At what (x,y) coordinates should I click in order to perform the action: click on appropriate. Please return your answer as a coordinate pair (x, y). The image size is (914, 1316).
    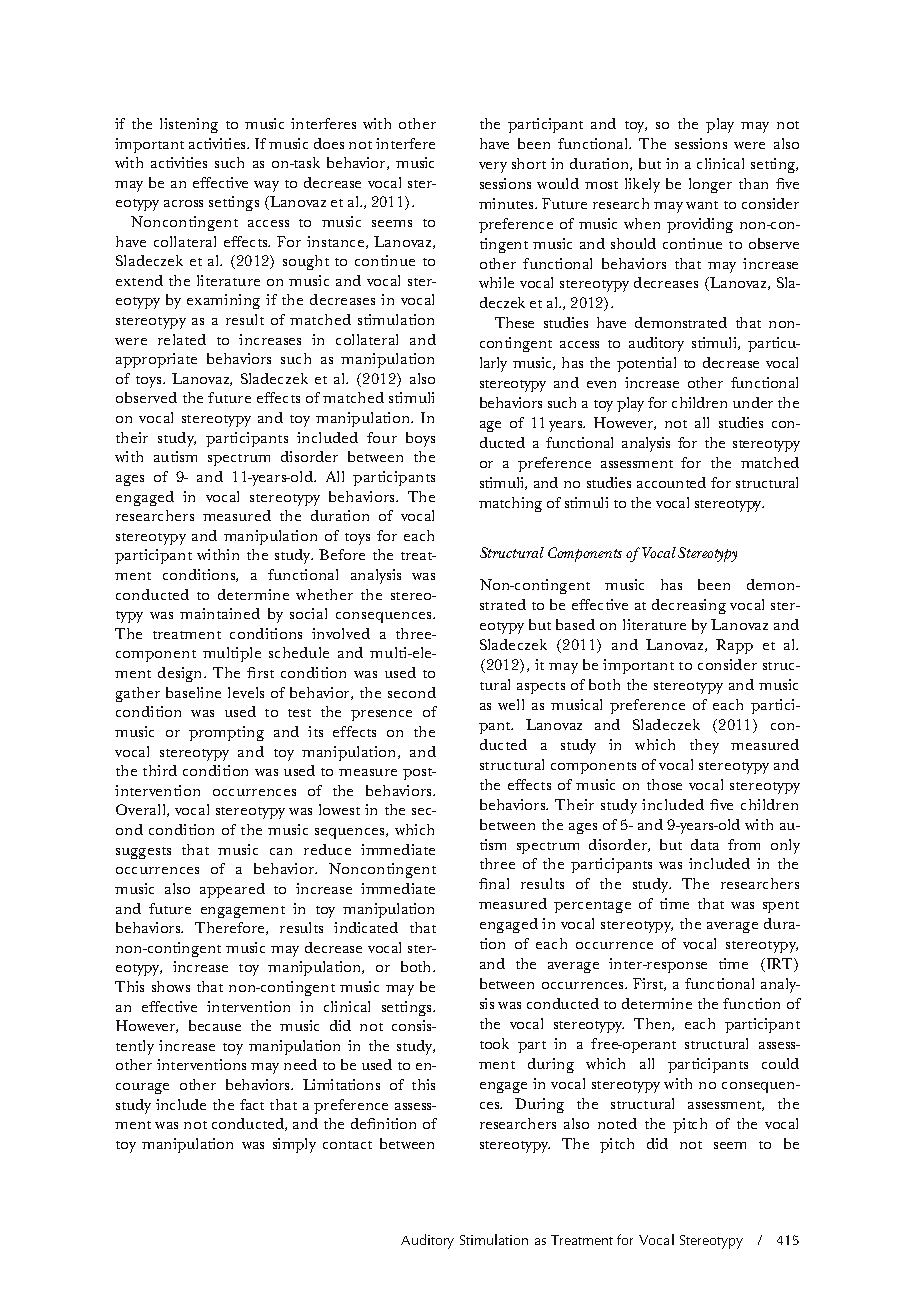
    Looking at the image, I should click on (156, 360).
